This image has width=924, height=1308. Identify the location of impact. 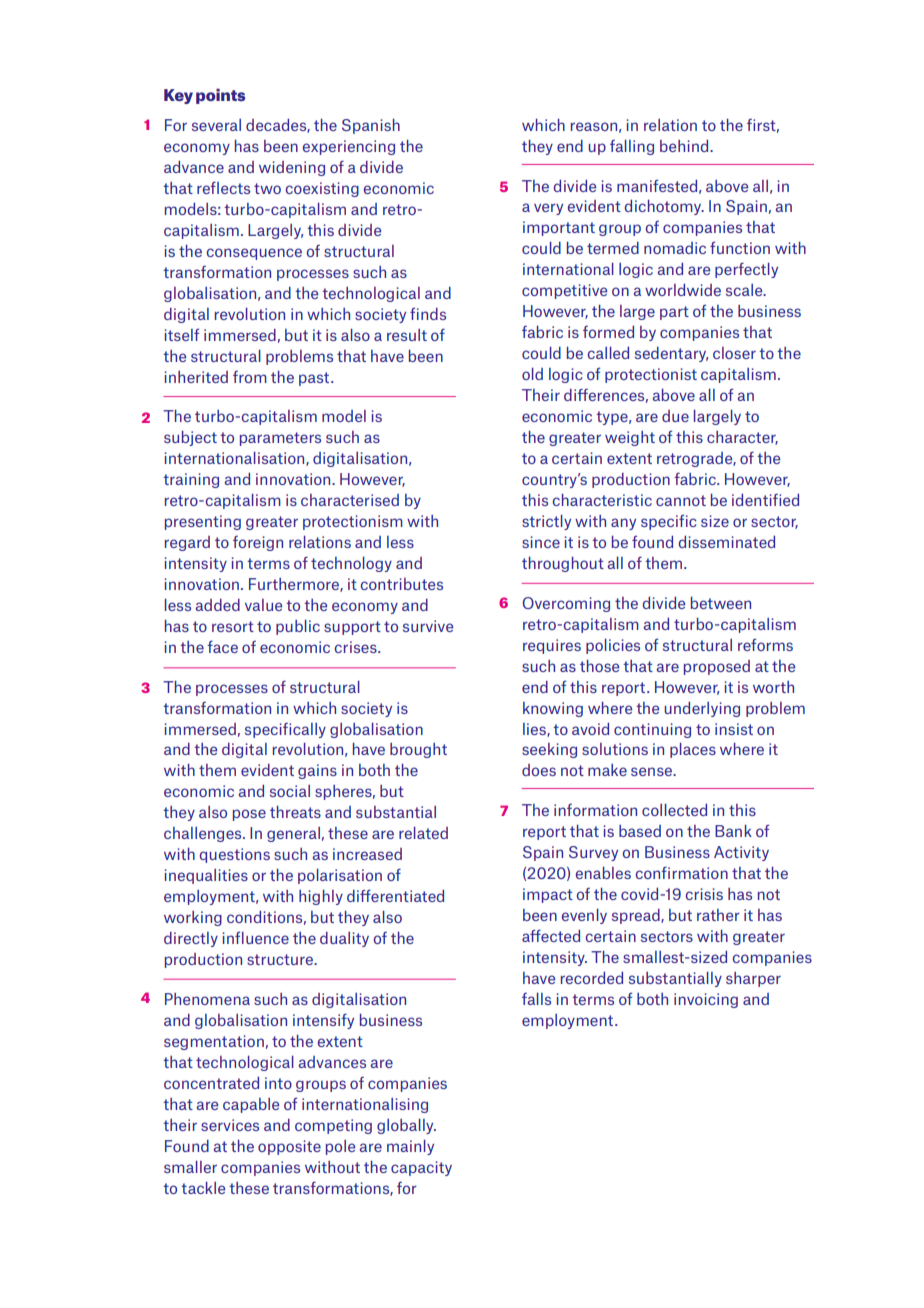
(548, 895).
